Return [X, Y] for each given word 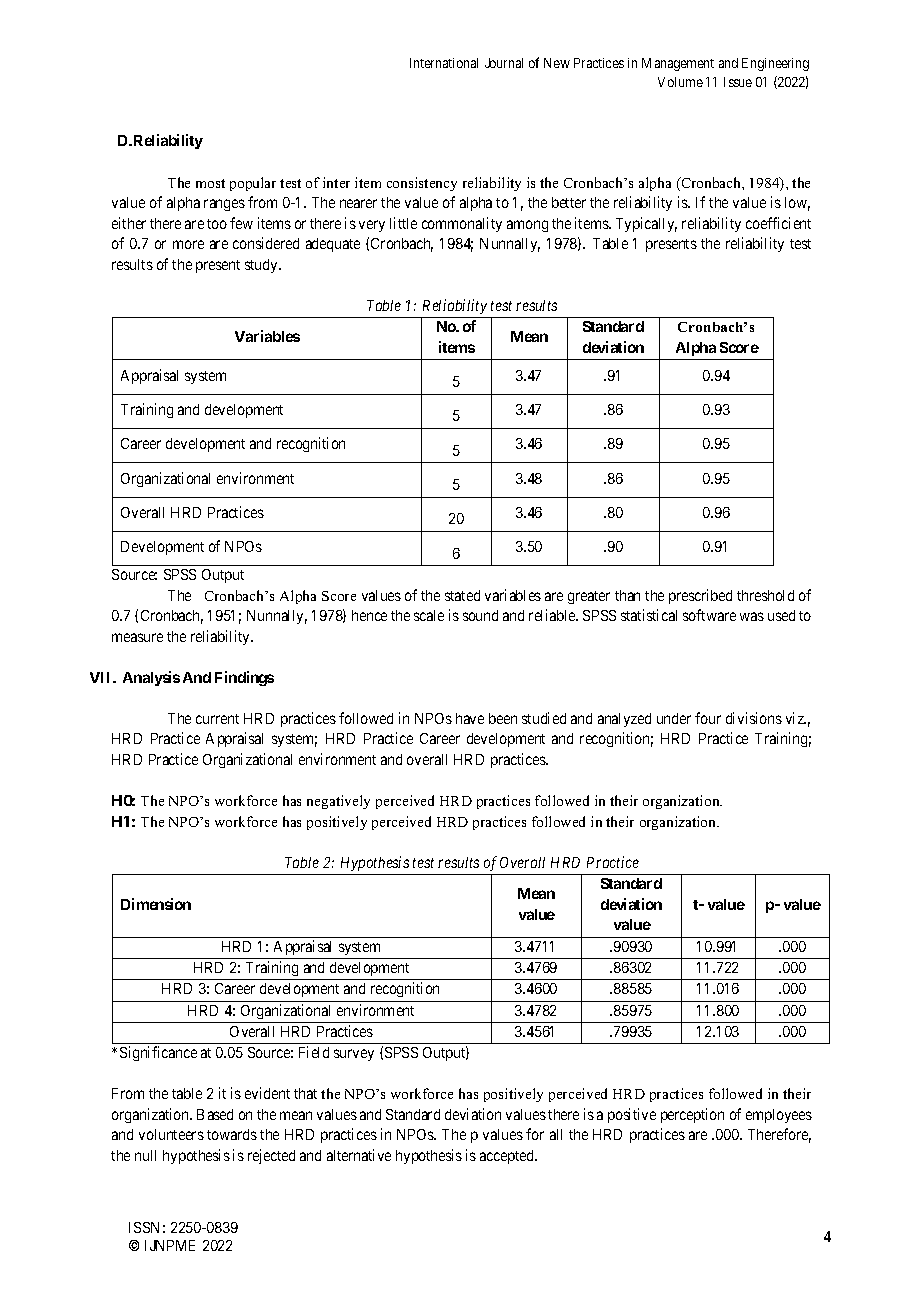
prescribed [700, 596]
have [470, 718]
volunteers [171, 1134]
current [217, 719]
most [210, 183]
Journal [504, 63]
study [262, 266]
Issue [738, 82]
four [708, 718]
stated [462, 595]
